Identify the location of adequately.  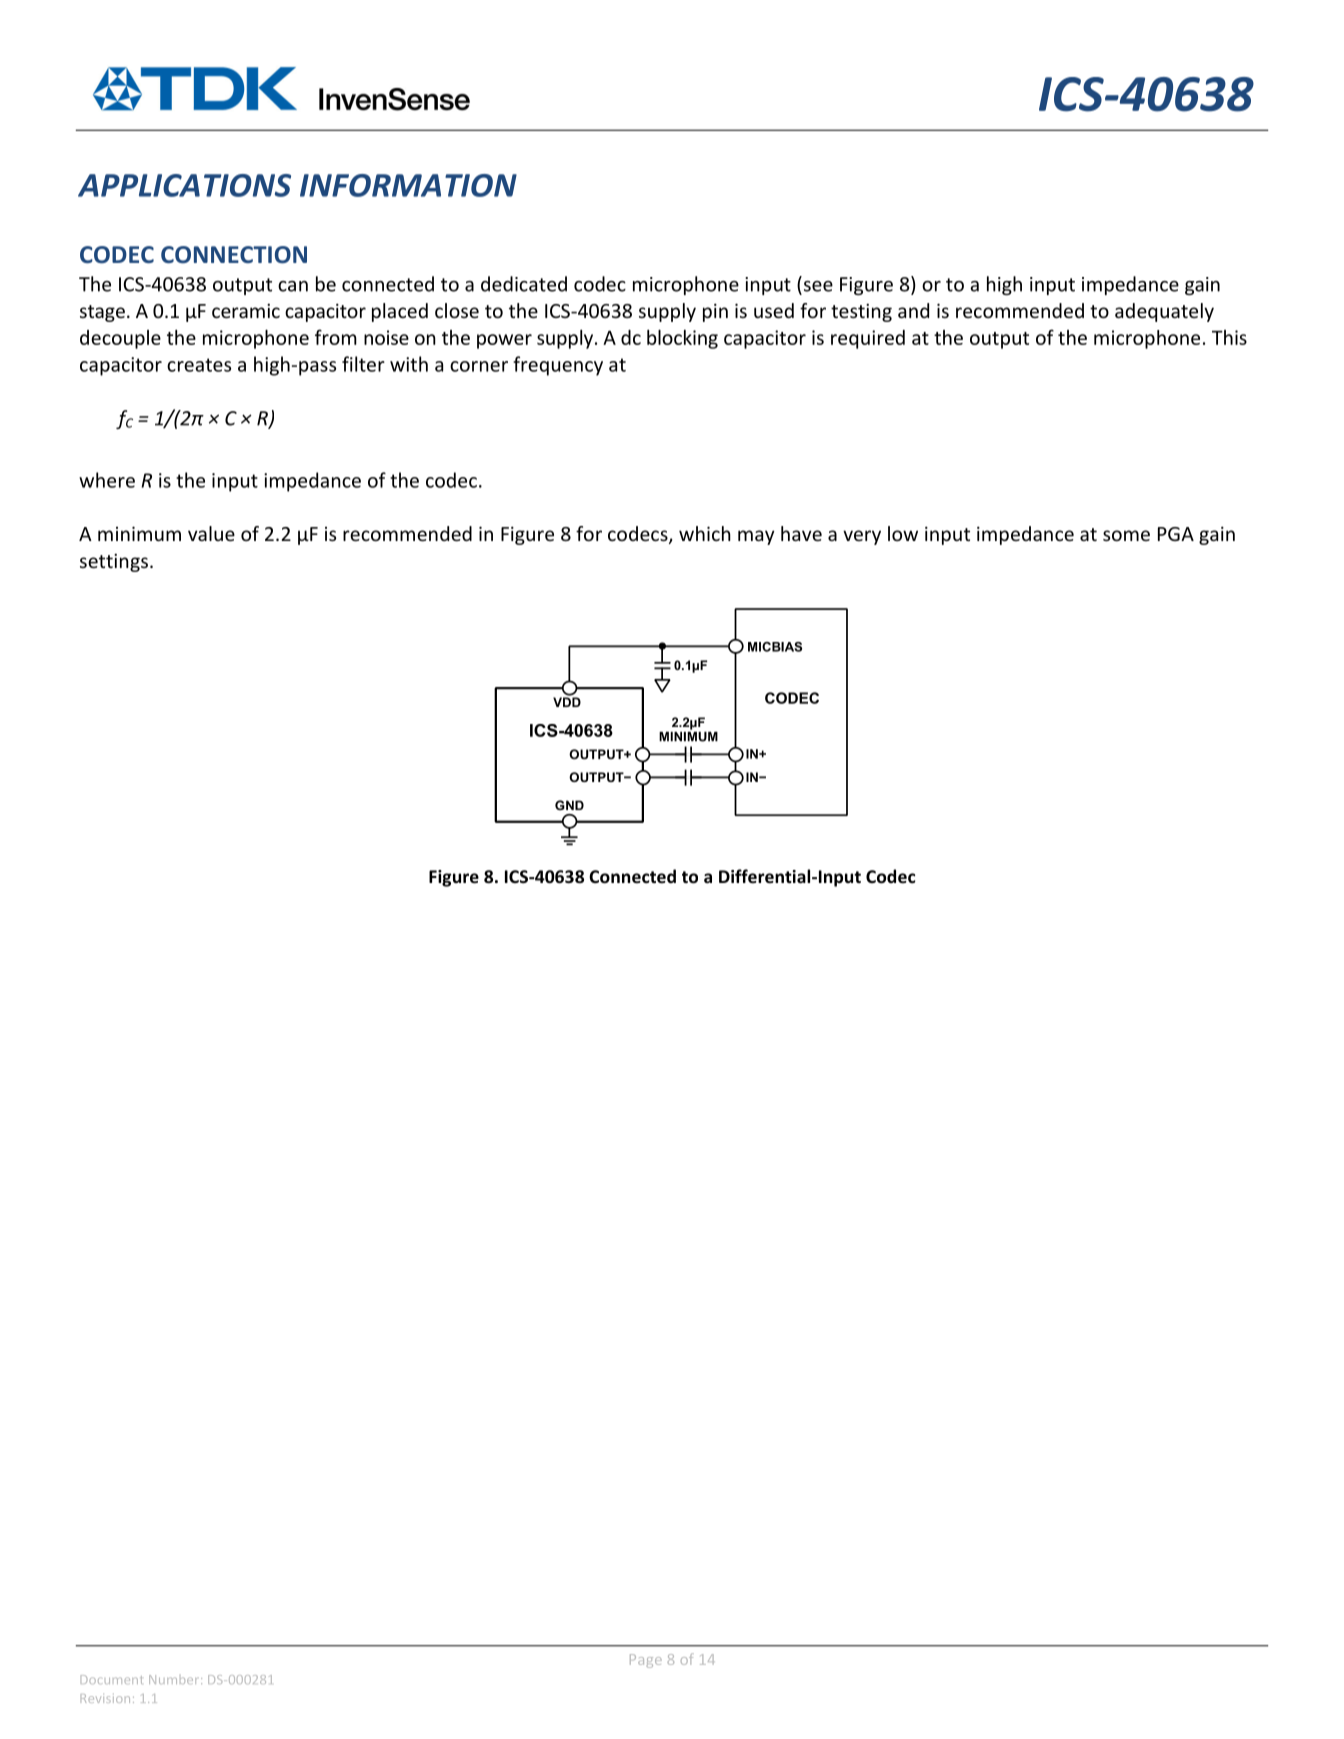
(1164, 312).
